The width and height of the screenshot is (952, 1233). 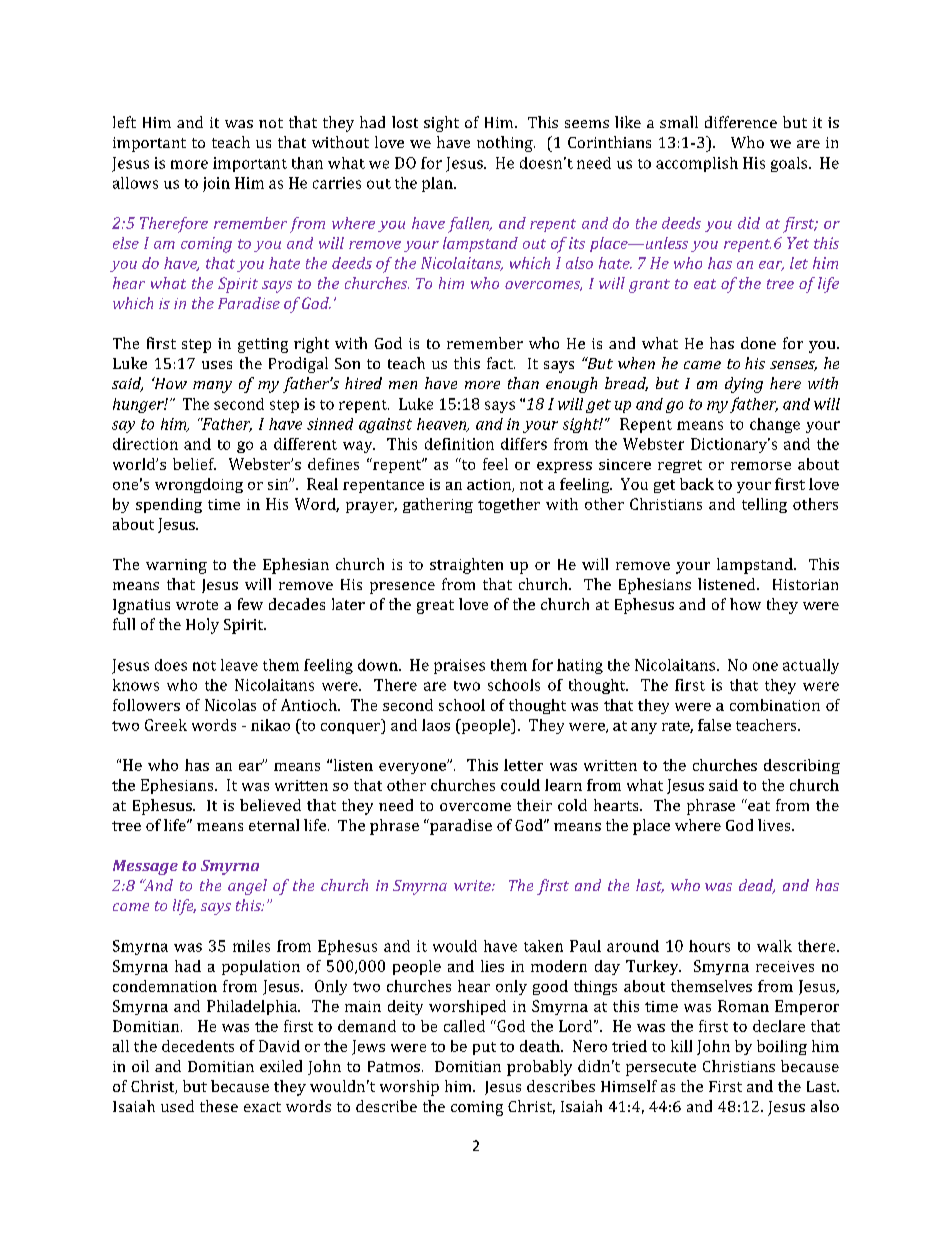 What do you see at coordinates (413, 768) in the screenshot?
I see `everyone` at bounding box center [413, 768].
